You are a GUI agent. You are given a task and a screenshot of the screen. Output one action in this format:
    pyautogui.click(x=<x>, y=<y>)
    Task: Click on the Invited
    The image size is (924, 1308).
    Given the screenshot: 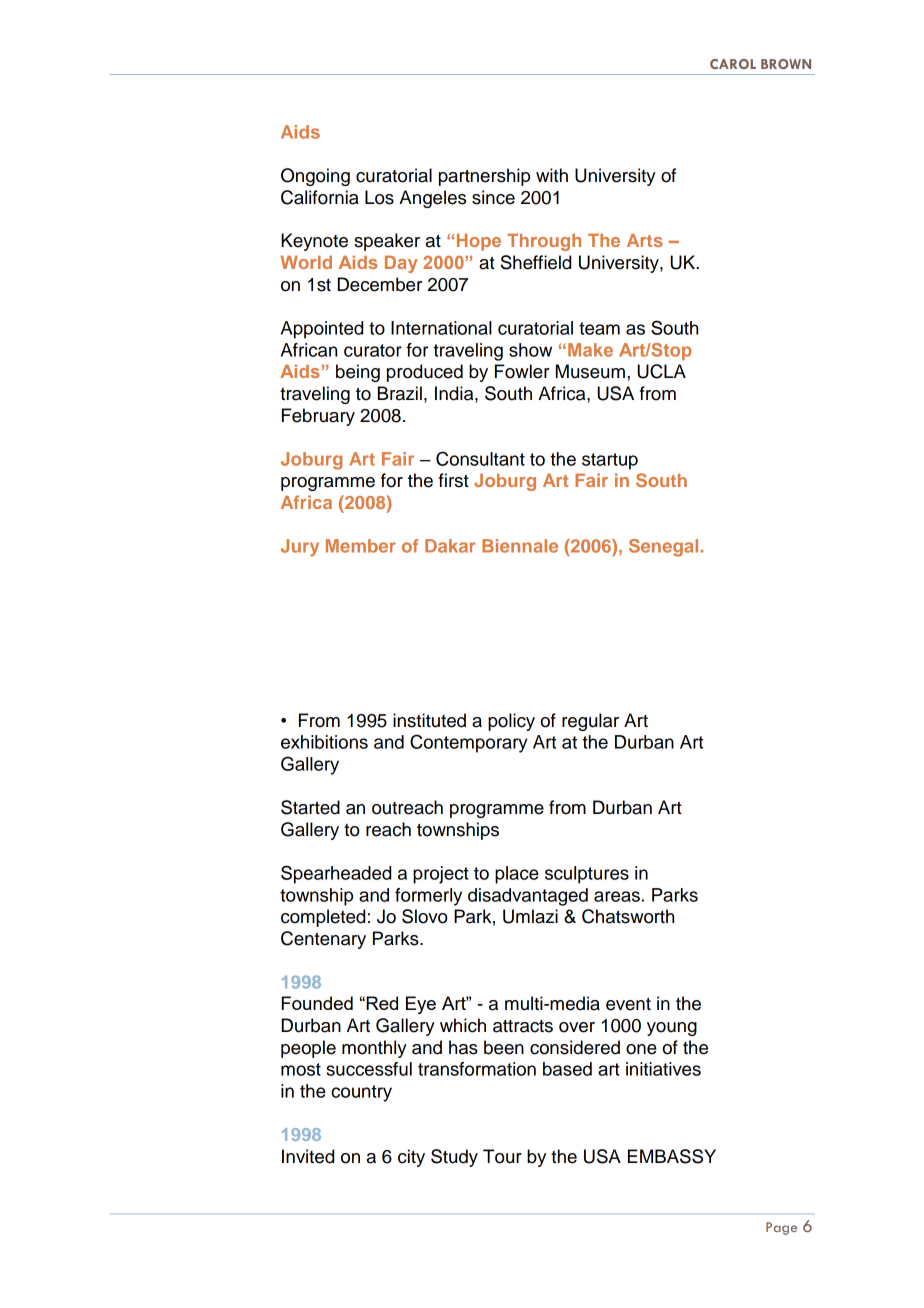 What is the action you would take?
    pyautogui.click(x=308, y=1156)
